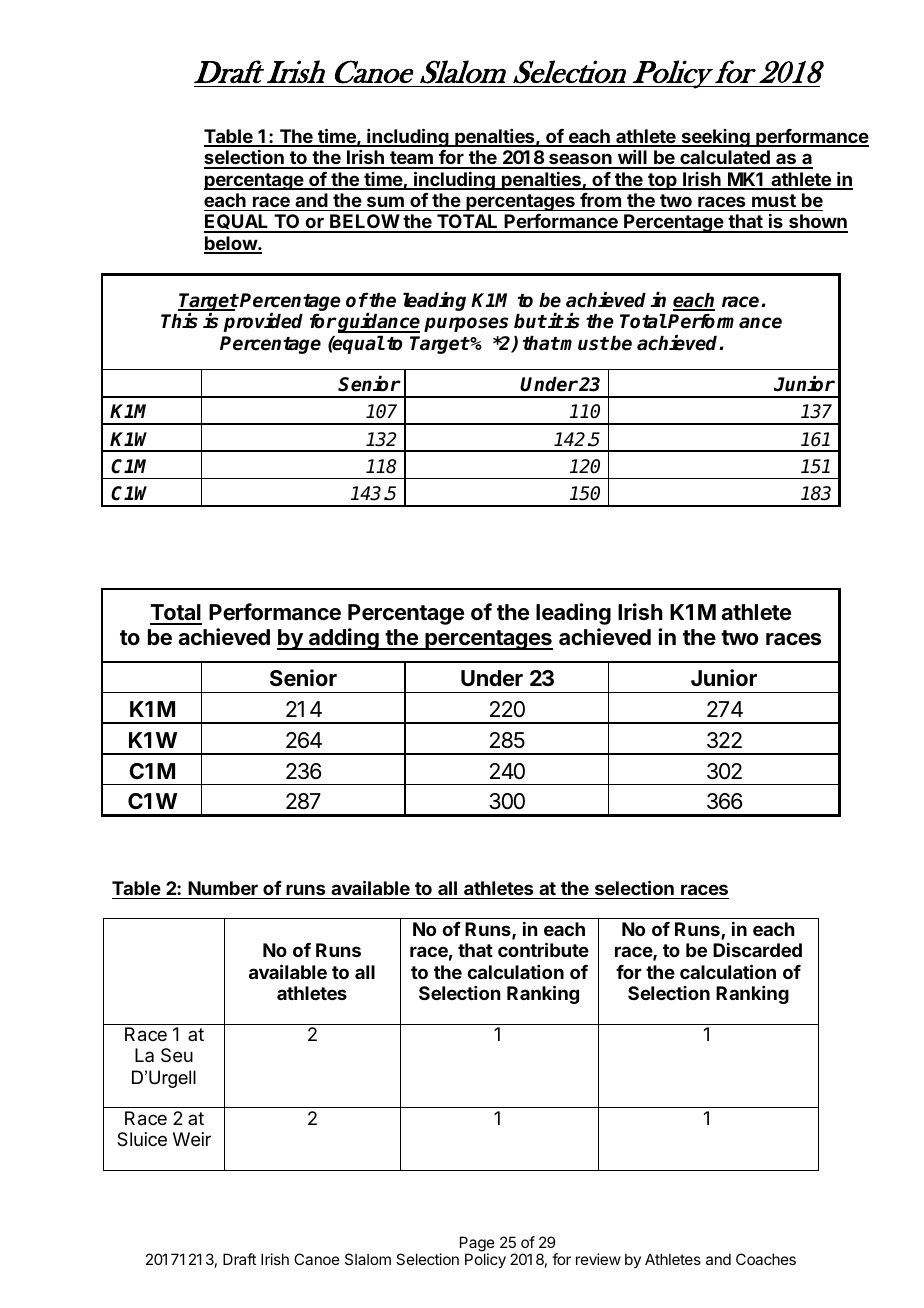  What do you see at coordinates (385, 201) in the screenshot?
I see `sum` at bounding box center [385, 201].
